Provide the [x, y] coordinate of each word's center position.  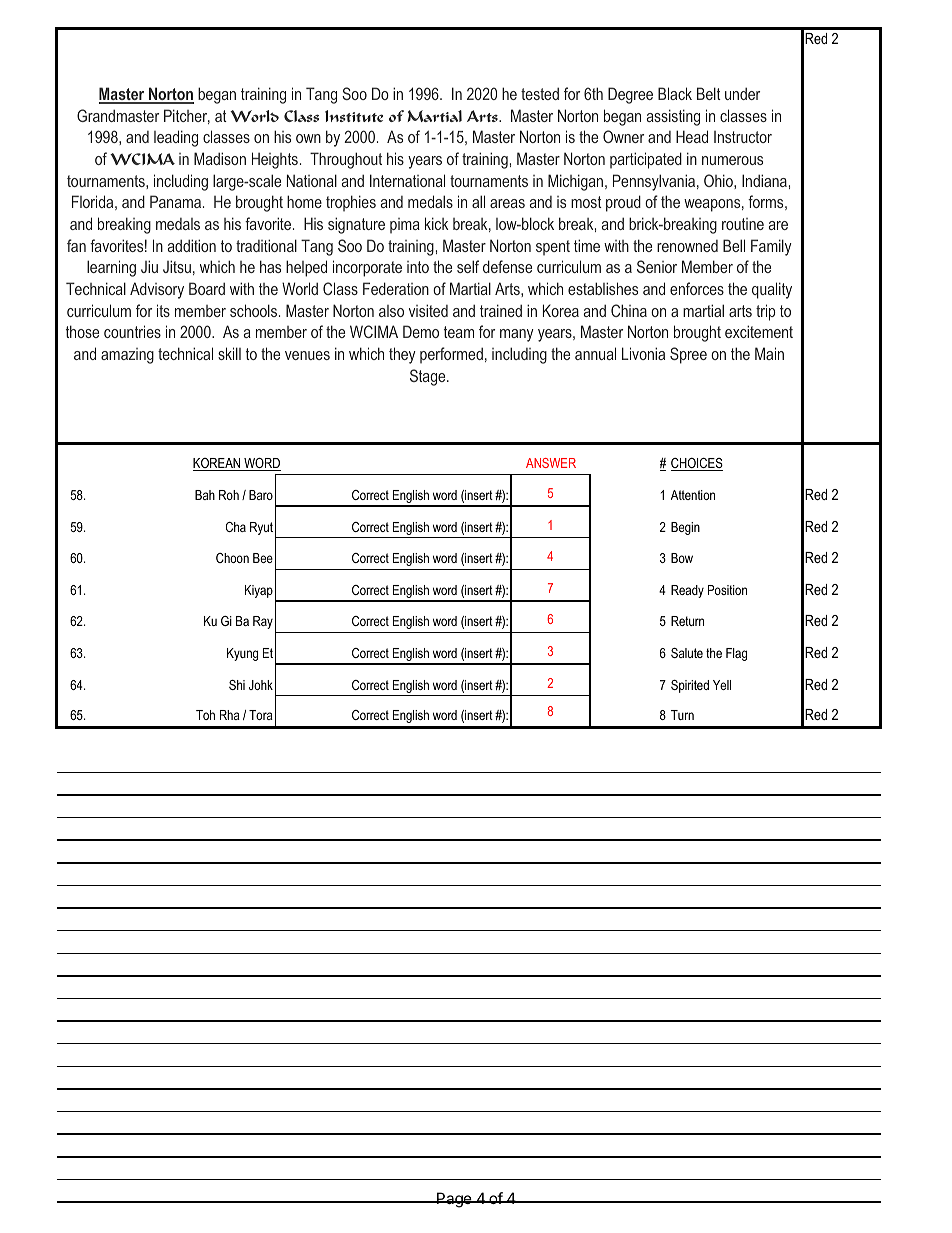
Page [454, 1200]
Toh [205, 715]
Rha [230, 715]
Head [692, 136]
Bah [205, 495]
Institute [354, 116]
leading [176, 138]
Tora [261, 715]
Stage [429, 377]
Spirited [690, 686]
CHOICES [697, 464]
